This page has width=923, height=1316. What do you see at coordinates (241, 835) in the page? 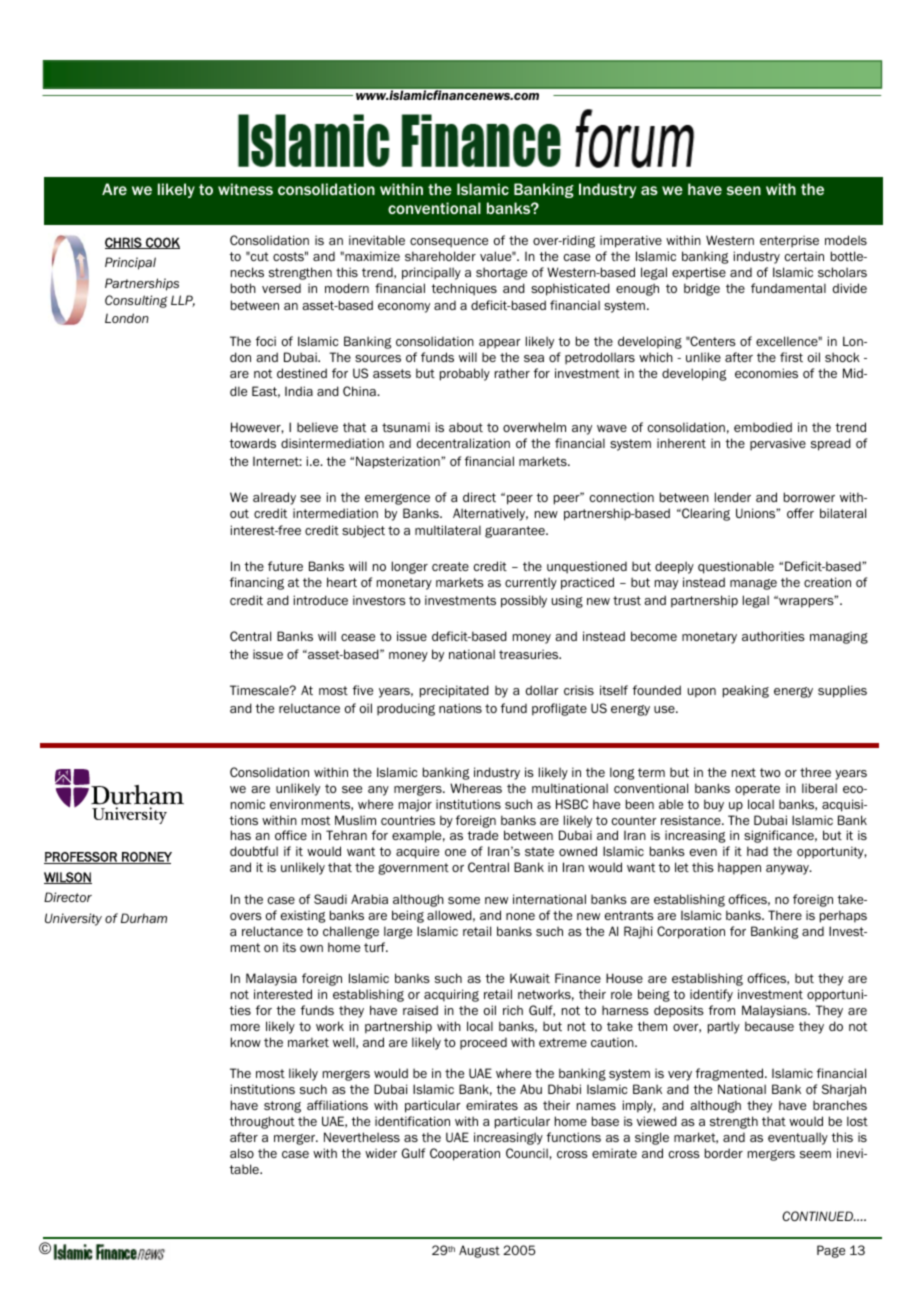
I see `has` at bounding box center [241, 835].
